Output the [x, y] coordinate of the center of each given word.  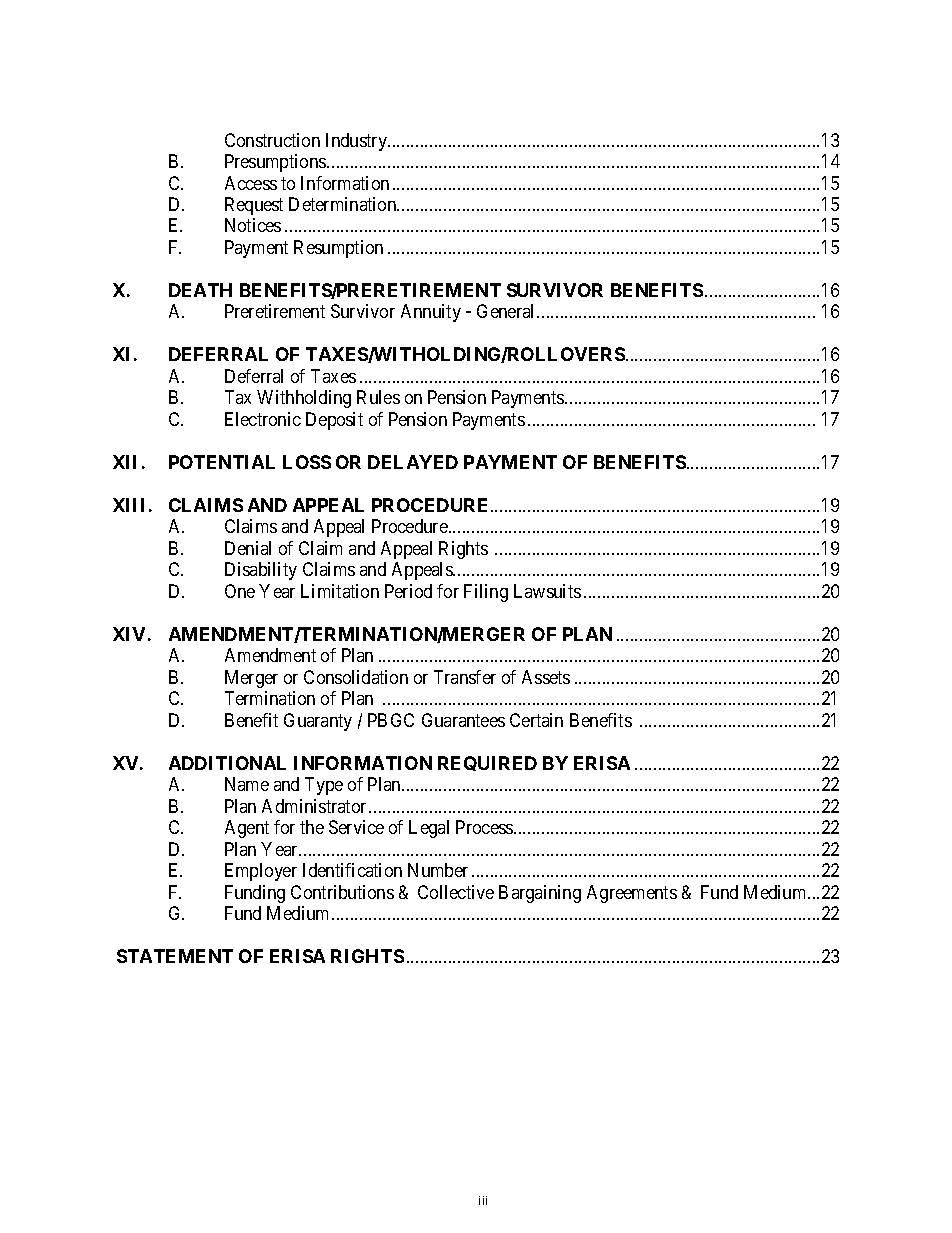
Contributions [342, 892]
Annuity [431, 313]
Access [251, 183]
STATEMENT [175, 956]
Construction [272, 140]
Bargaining [540, 894]
